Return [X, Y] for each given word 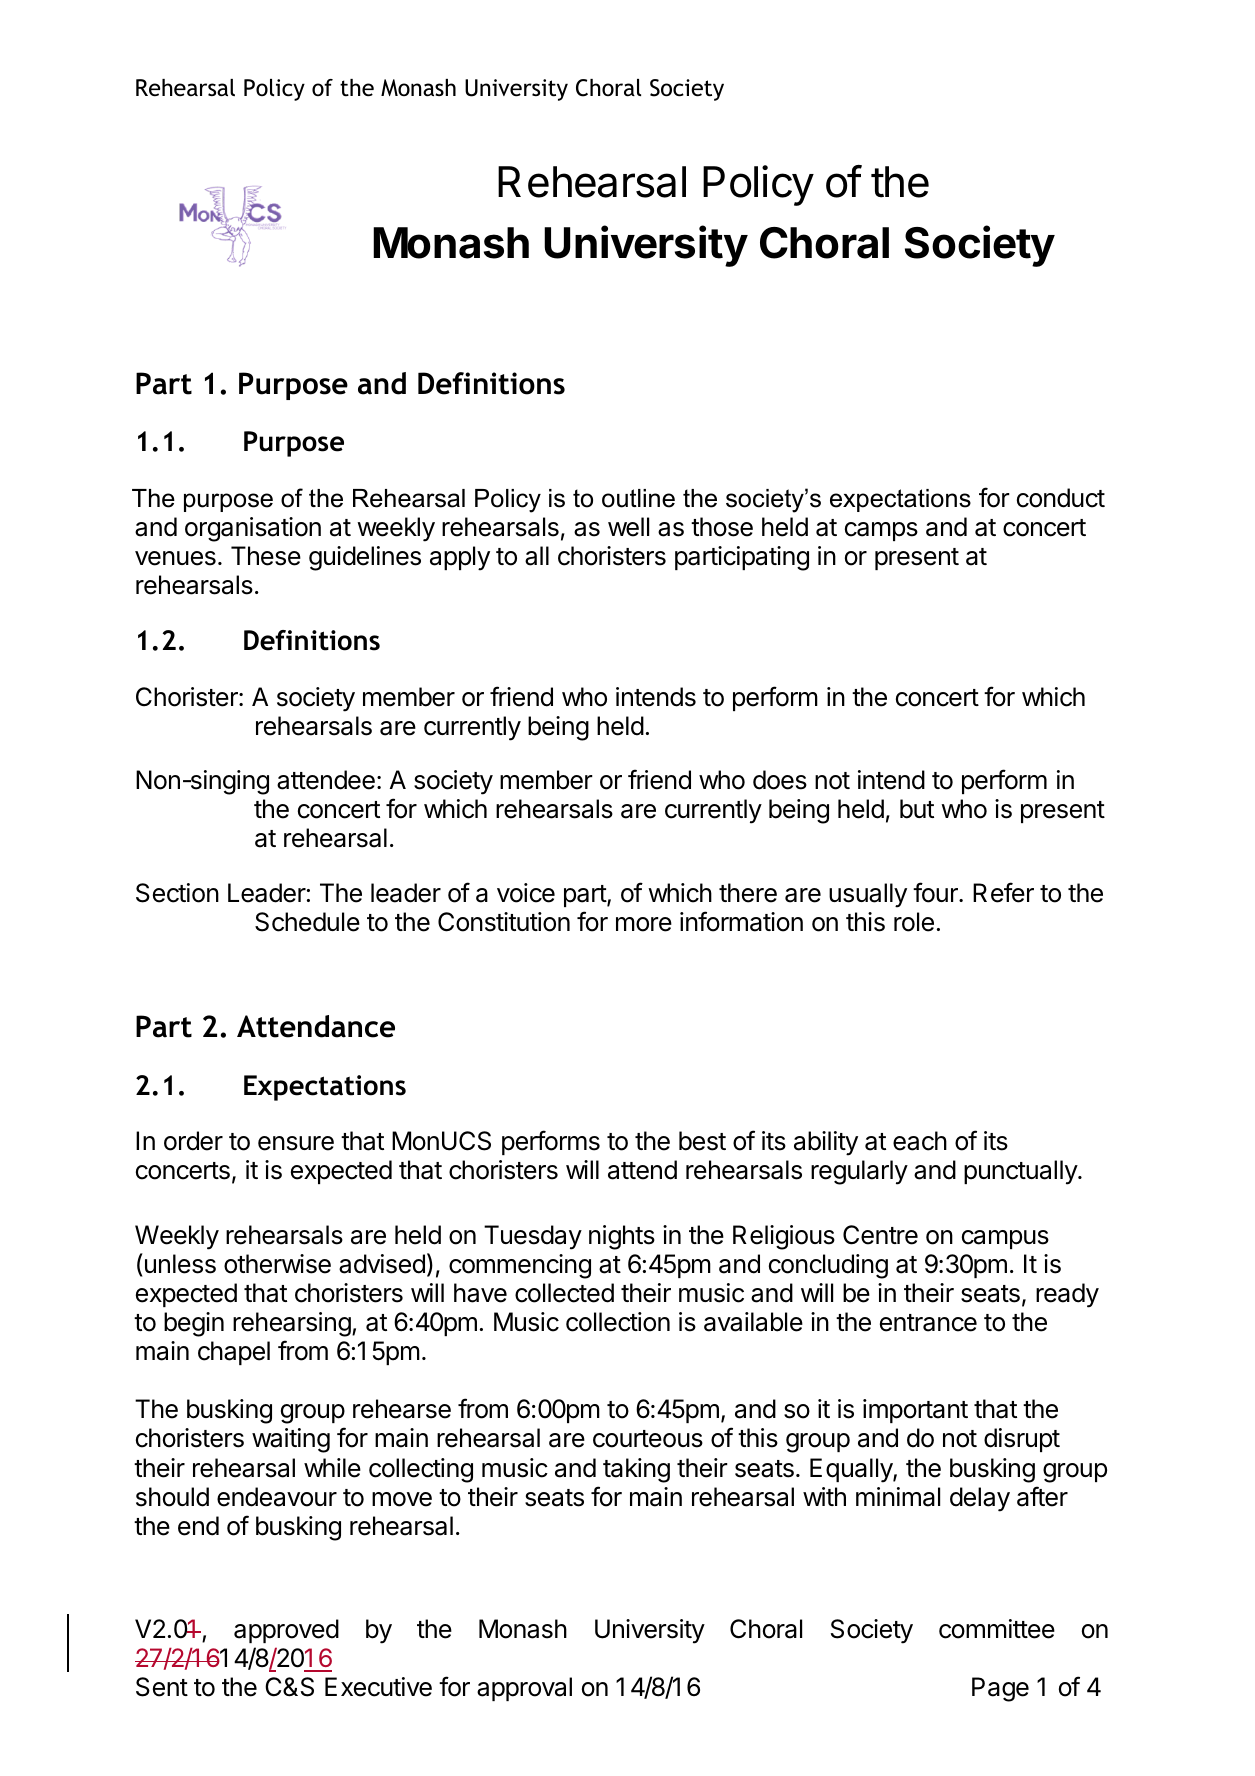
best [702, 1141]
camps [881, 531]
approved [286, 1631]
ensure [296, 1143]
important [915, 1411]
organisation [253, 529]
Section [177, 893]
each [920, 1141]
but [917, 809]
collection [618, 1322]
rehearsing [292, 1324]
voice [526, 893]
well [628, 527]
